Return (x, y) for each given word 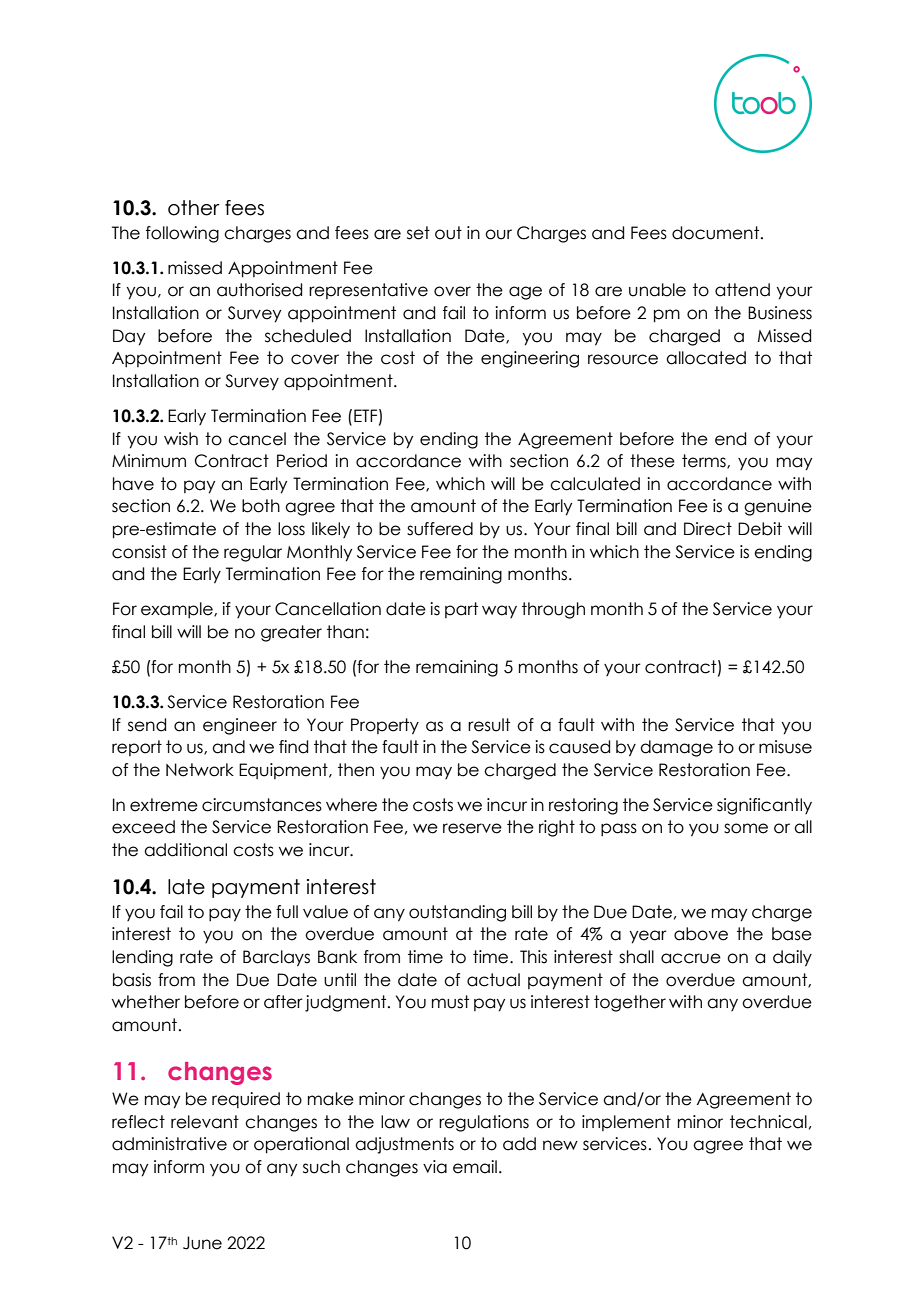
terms (705, 461)
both (261, 506)
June (202, 1243)
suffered (440, 529)
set (418, 233)
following (182, 234)
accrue (691, 958)
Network (200, 770)
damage (676, 748)
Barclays (276, 958)
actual (493, 980)
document (717, 233)
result (489, 725)
